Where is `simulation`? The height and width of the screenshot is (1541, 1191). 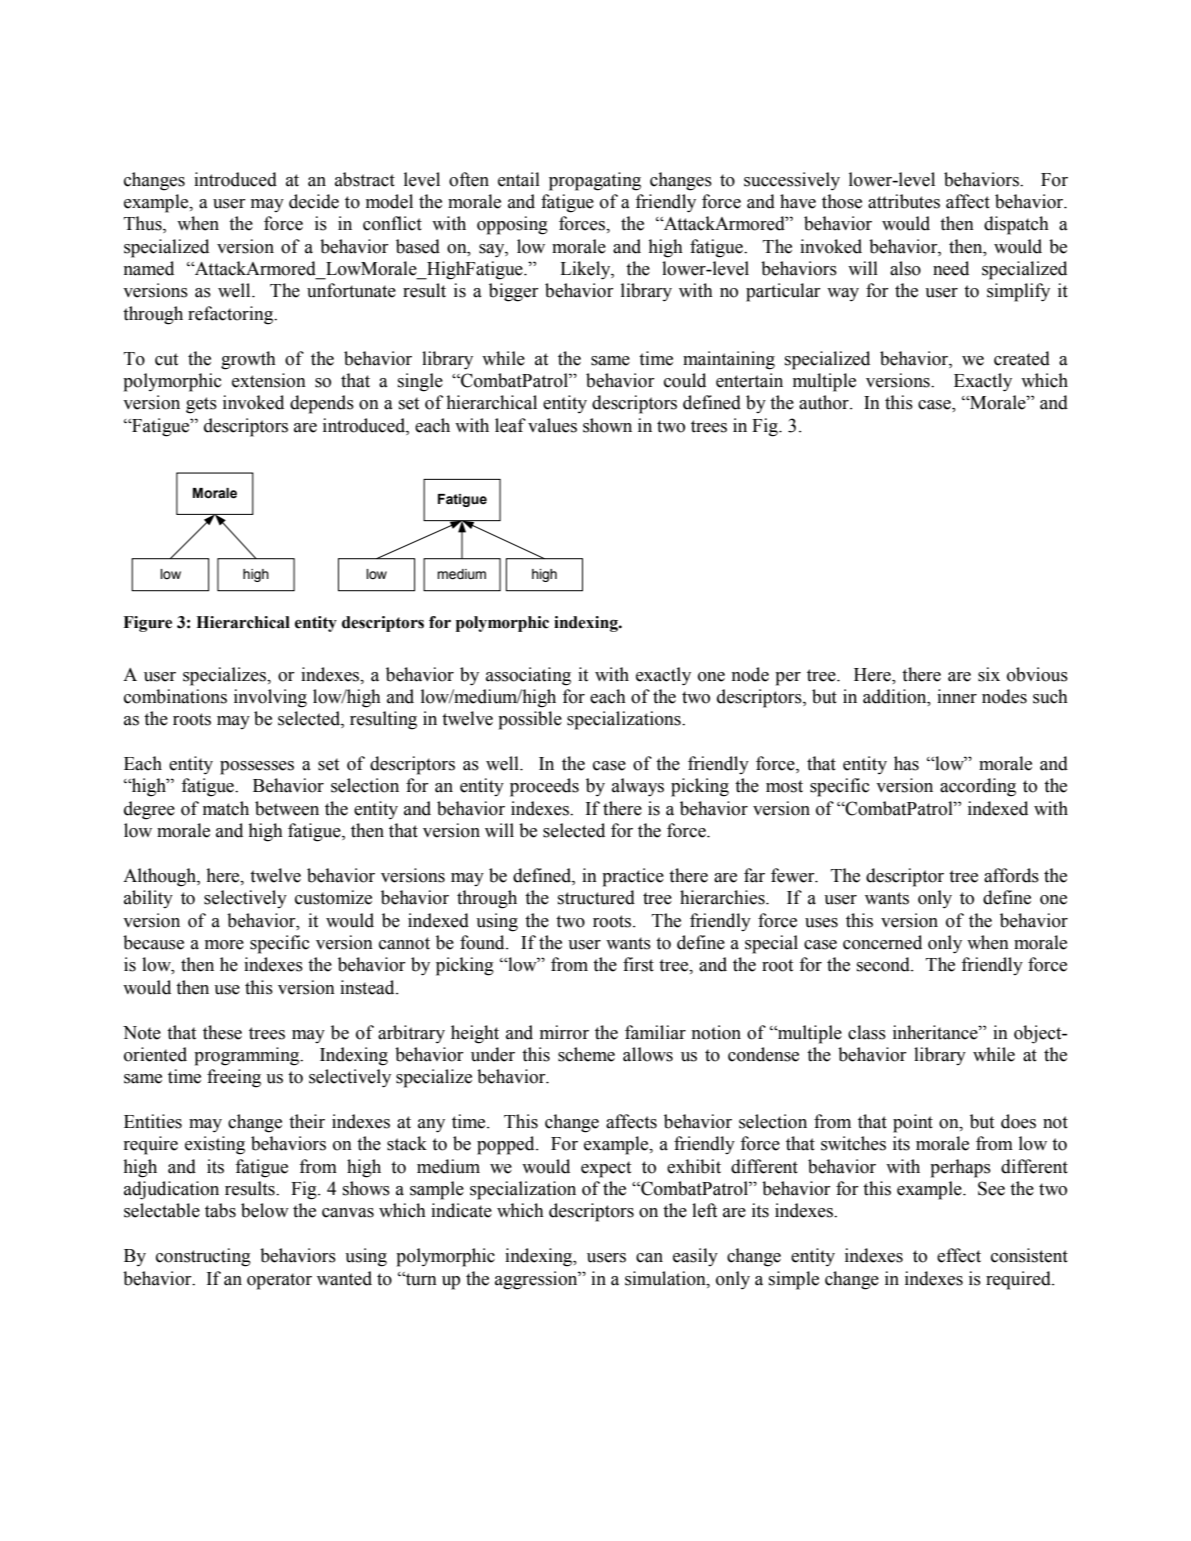
simulation is located at coordinates (666, 1278).
